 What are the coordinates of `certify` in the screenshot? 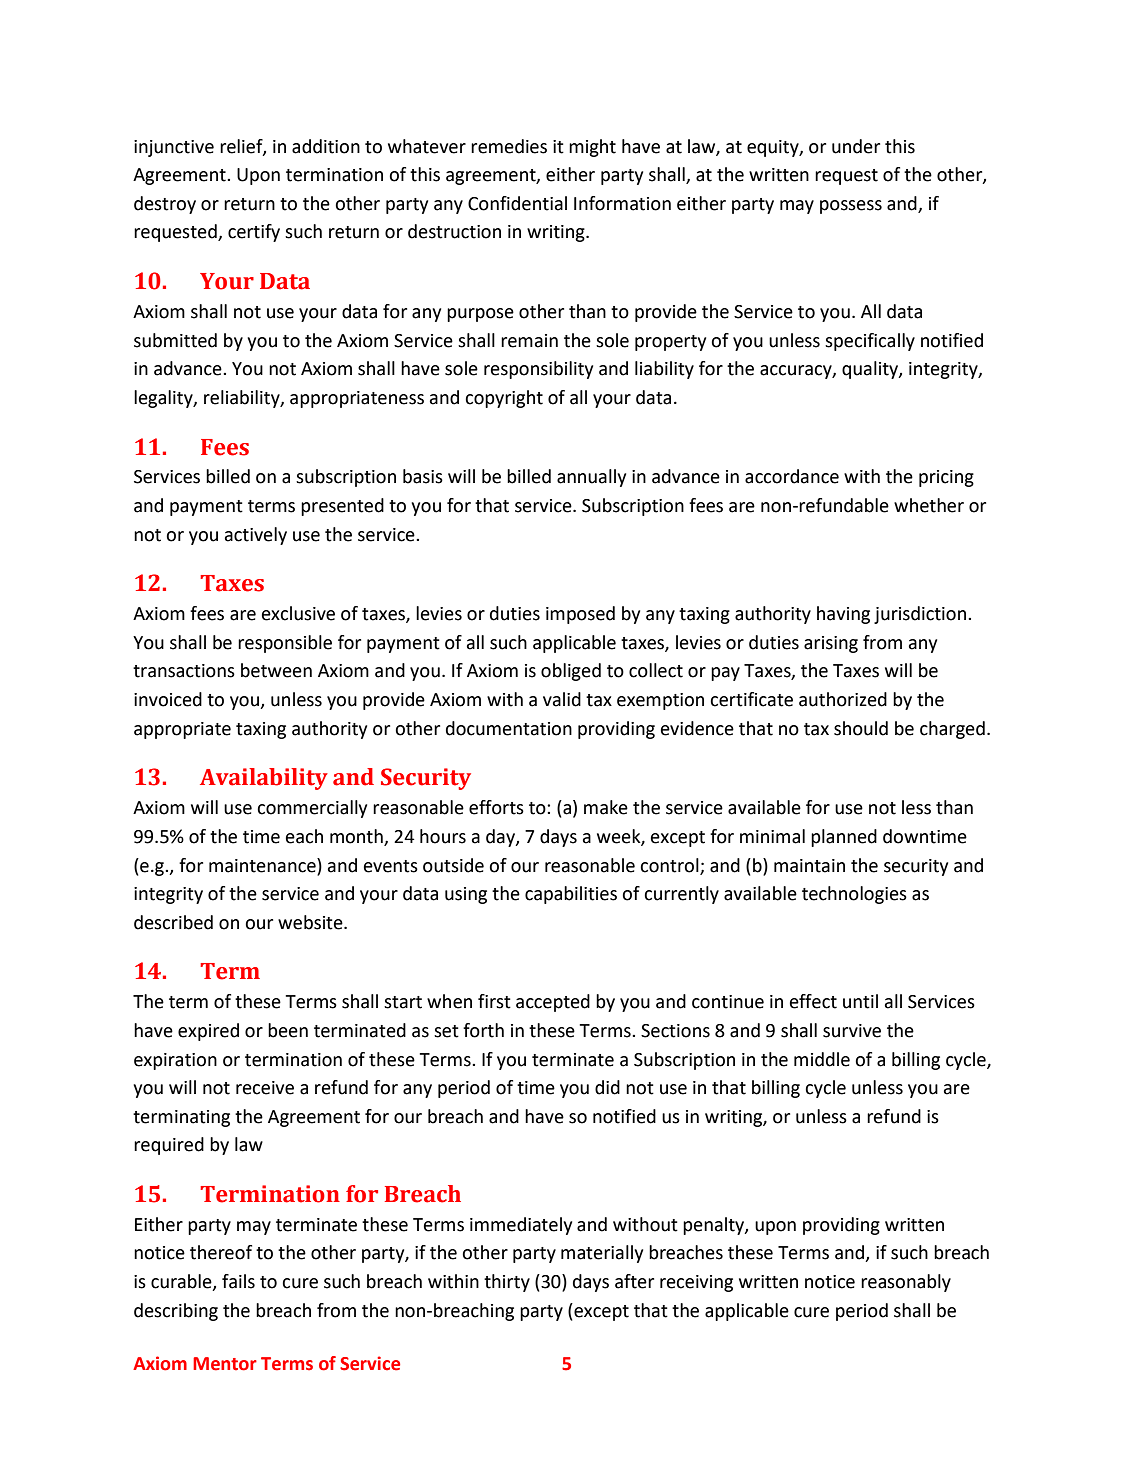 It's located at (254, 233).
